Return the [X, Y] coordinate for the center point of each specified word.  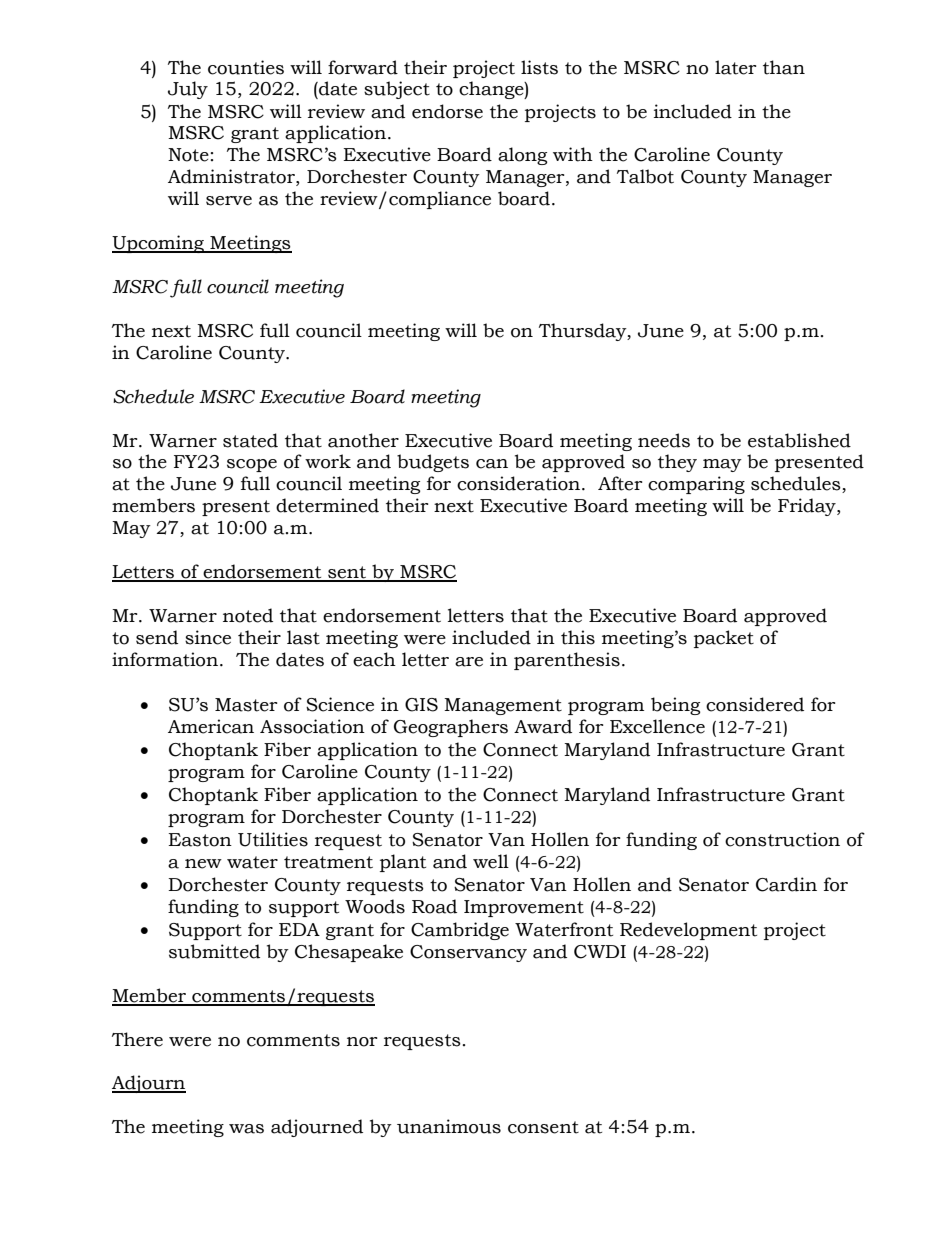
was [246, 1129]
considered [755, 704]
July [188, 90]
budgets [433, 463]
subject [397, 90]
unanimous [449, 1126]
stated [250, 440]
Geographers [451, 728]
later [736, 67]
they [677, 463]
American [211, 726]
